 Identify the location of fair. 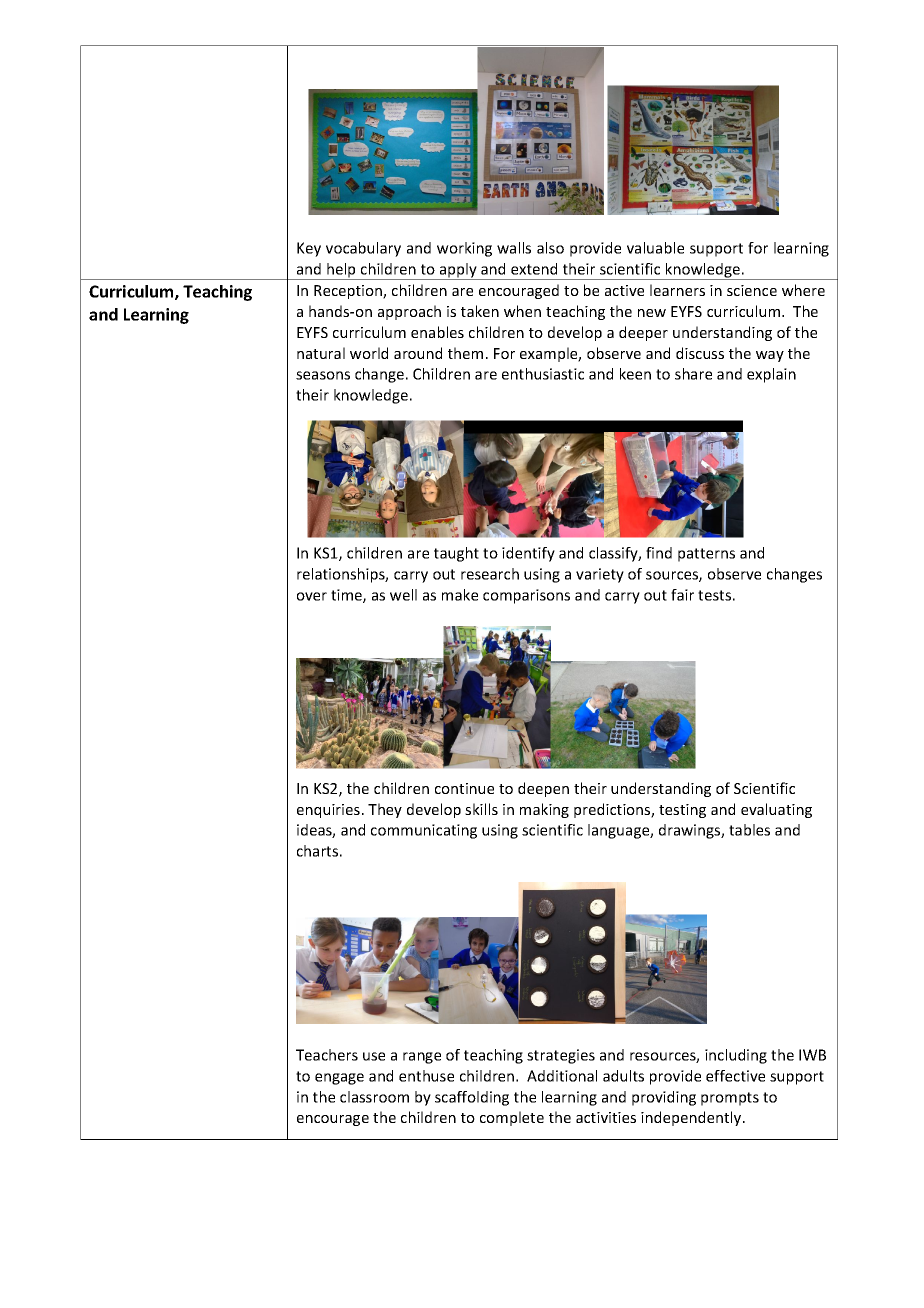
(682, 595).
